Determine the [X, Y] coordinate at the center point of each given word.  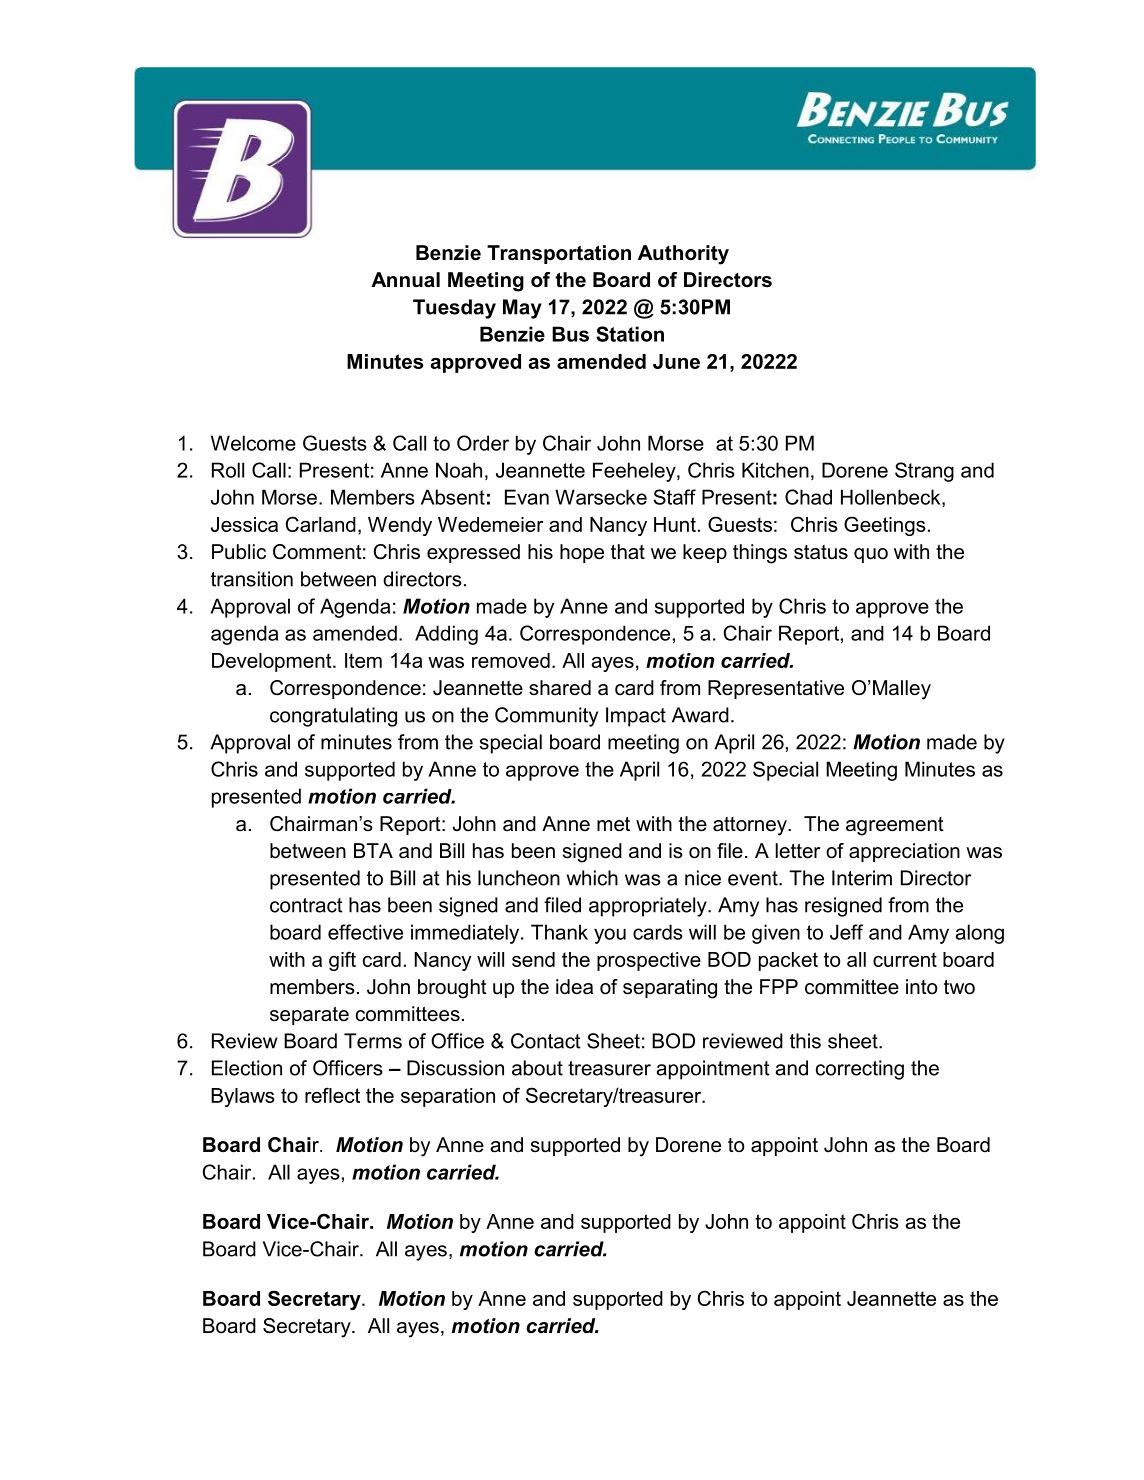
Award [700, 715]
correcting [860, 1070]
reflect [332, 1095]
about [537, 1068]
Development [273, 662]
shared [560, 688]
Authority [683, 255]
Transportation [559, 254]
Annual [405, 280]
